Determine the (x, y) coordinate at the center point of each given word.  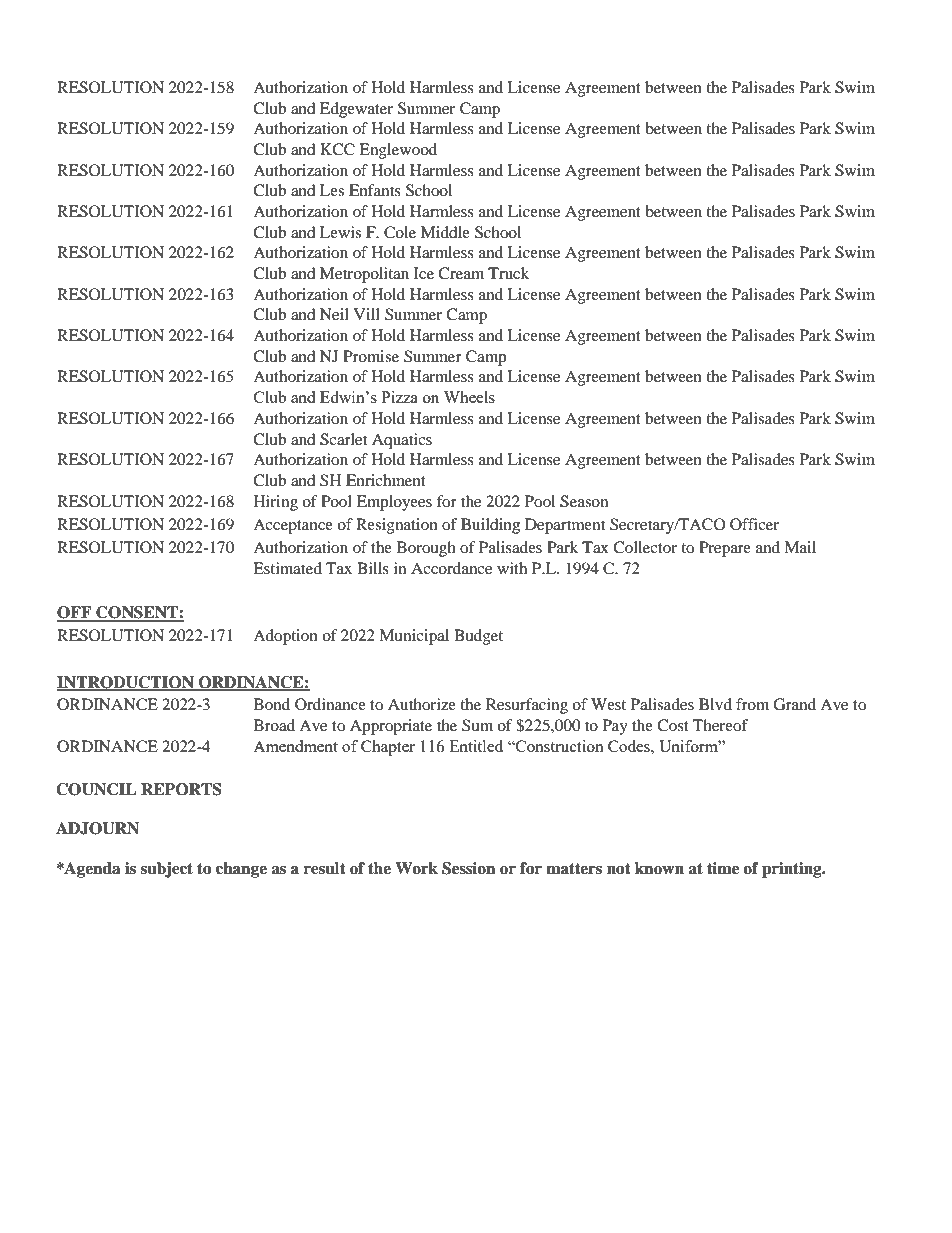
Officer (754, 524)
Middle (445, 232)
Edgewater (356, 110)
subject (167, 870)
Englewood (398, 151)
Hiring (276, 503)
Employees (394, 503)
